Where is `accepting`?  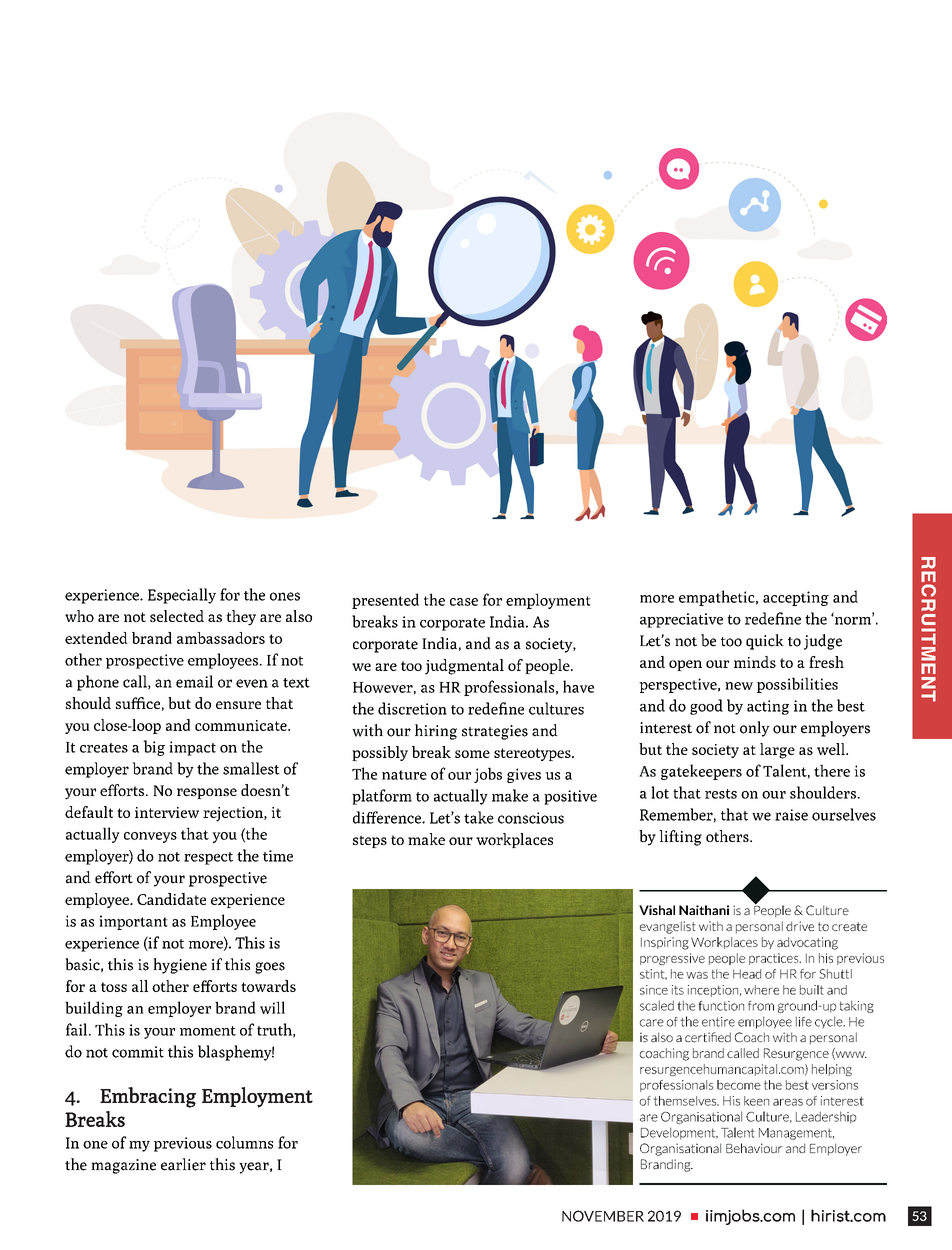
accepting is located at coordinates (796, 598).
